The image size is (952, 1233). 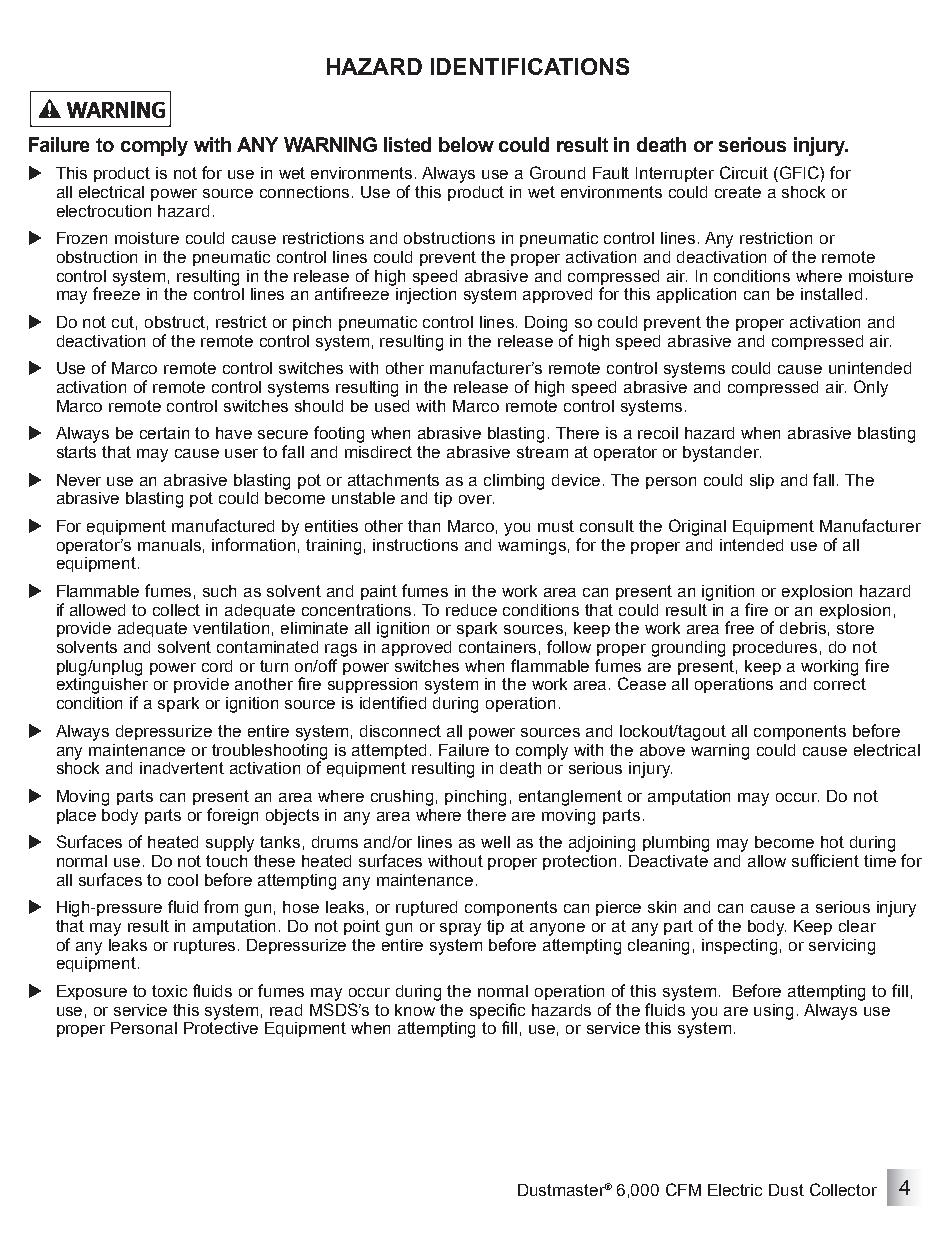 I want to click on electrocution, so click(x=104, y=211).
